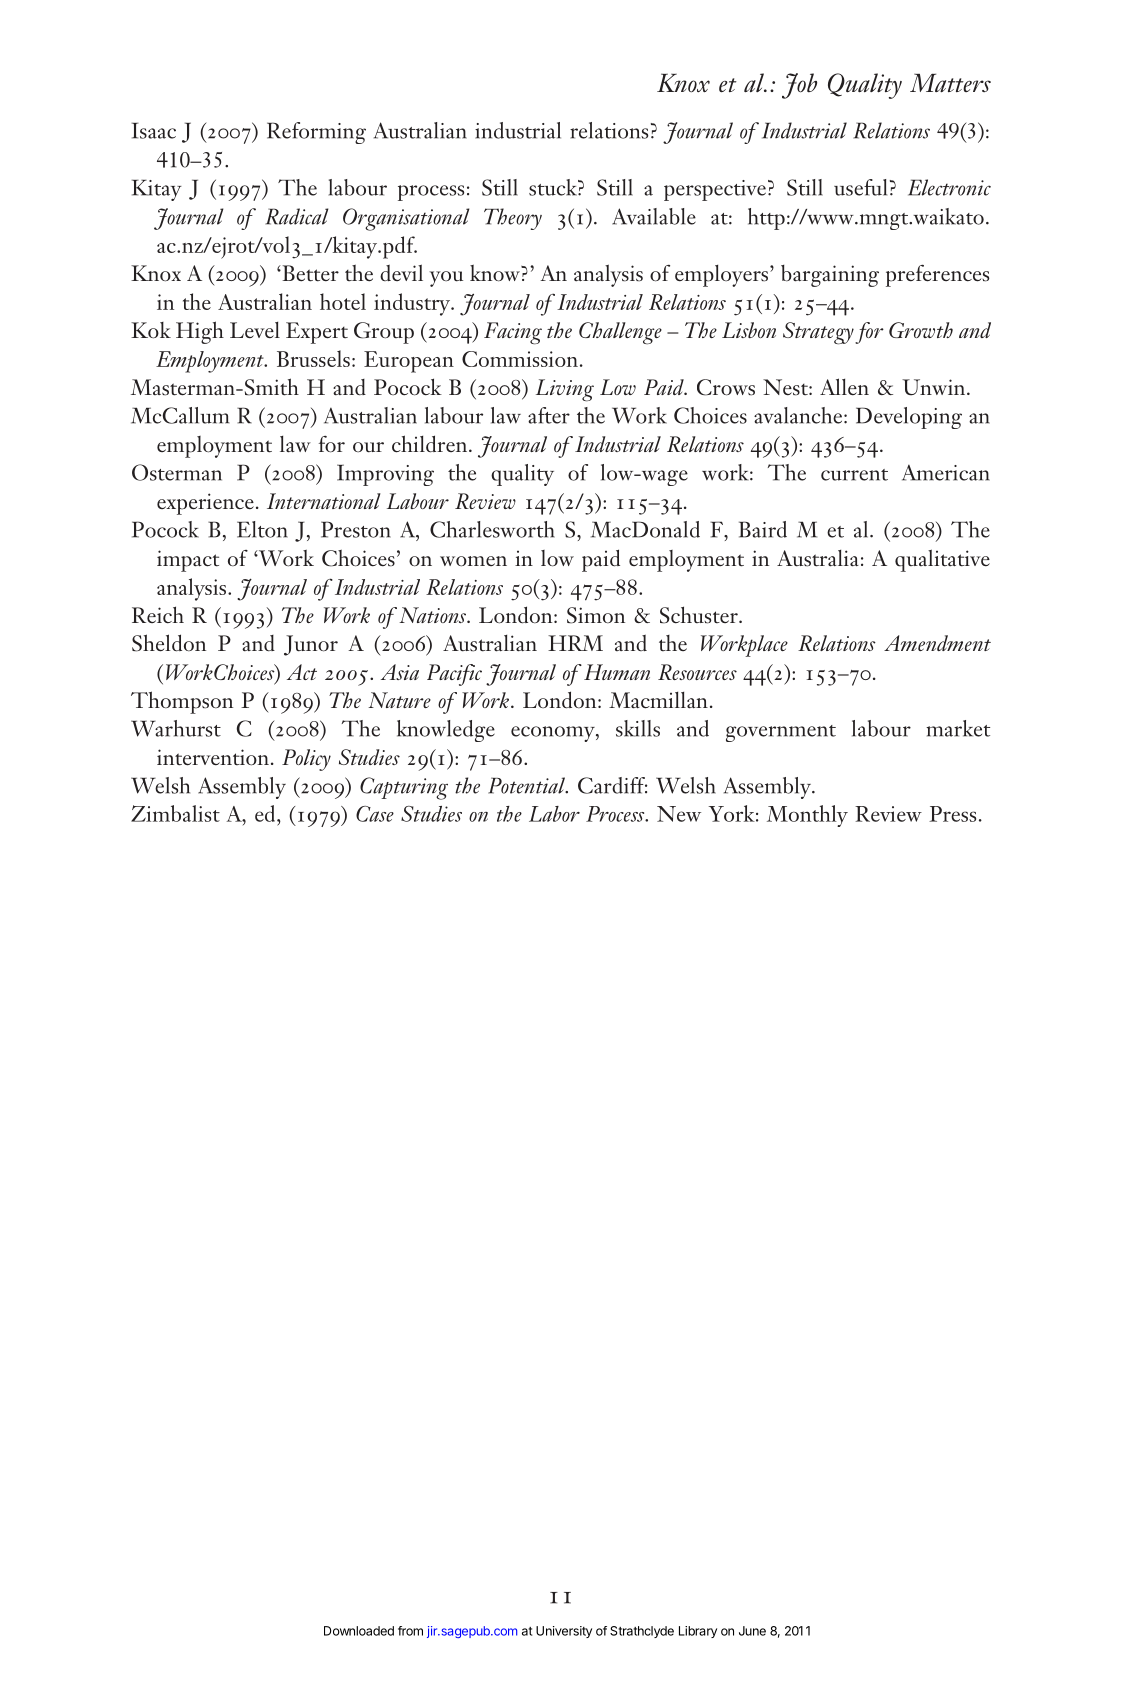 This screenshot has width=1136, height=1705. Describe the element at coordinates (860, 187) in the screenshot. I see `useful` at that location.
